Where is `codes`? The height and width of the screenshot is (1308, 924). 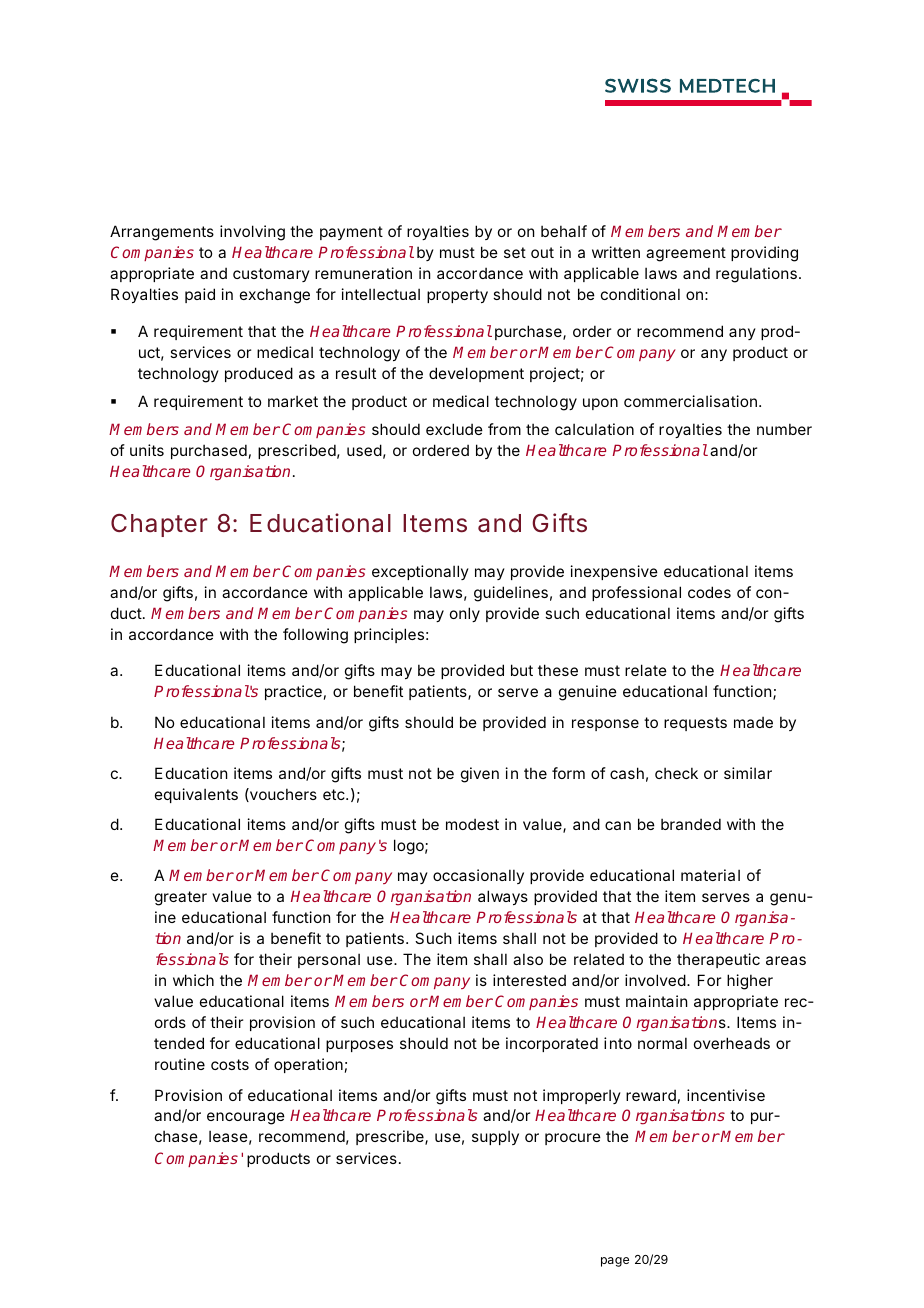
codes is located at coordinates (709, 592).
